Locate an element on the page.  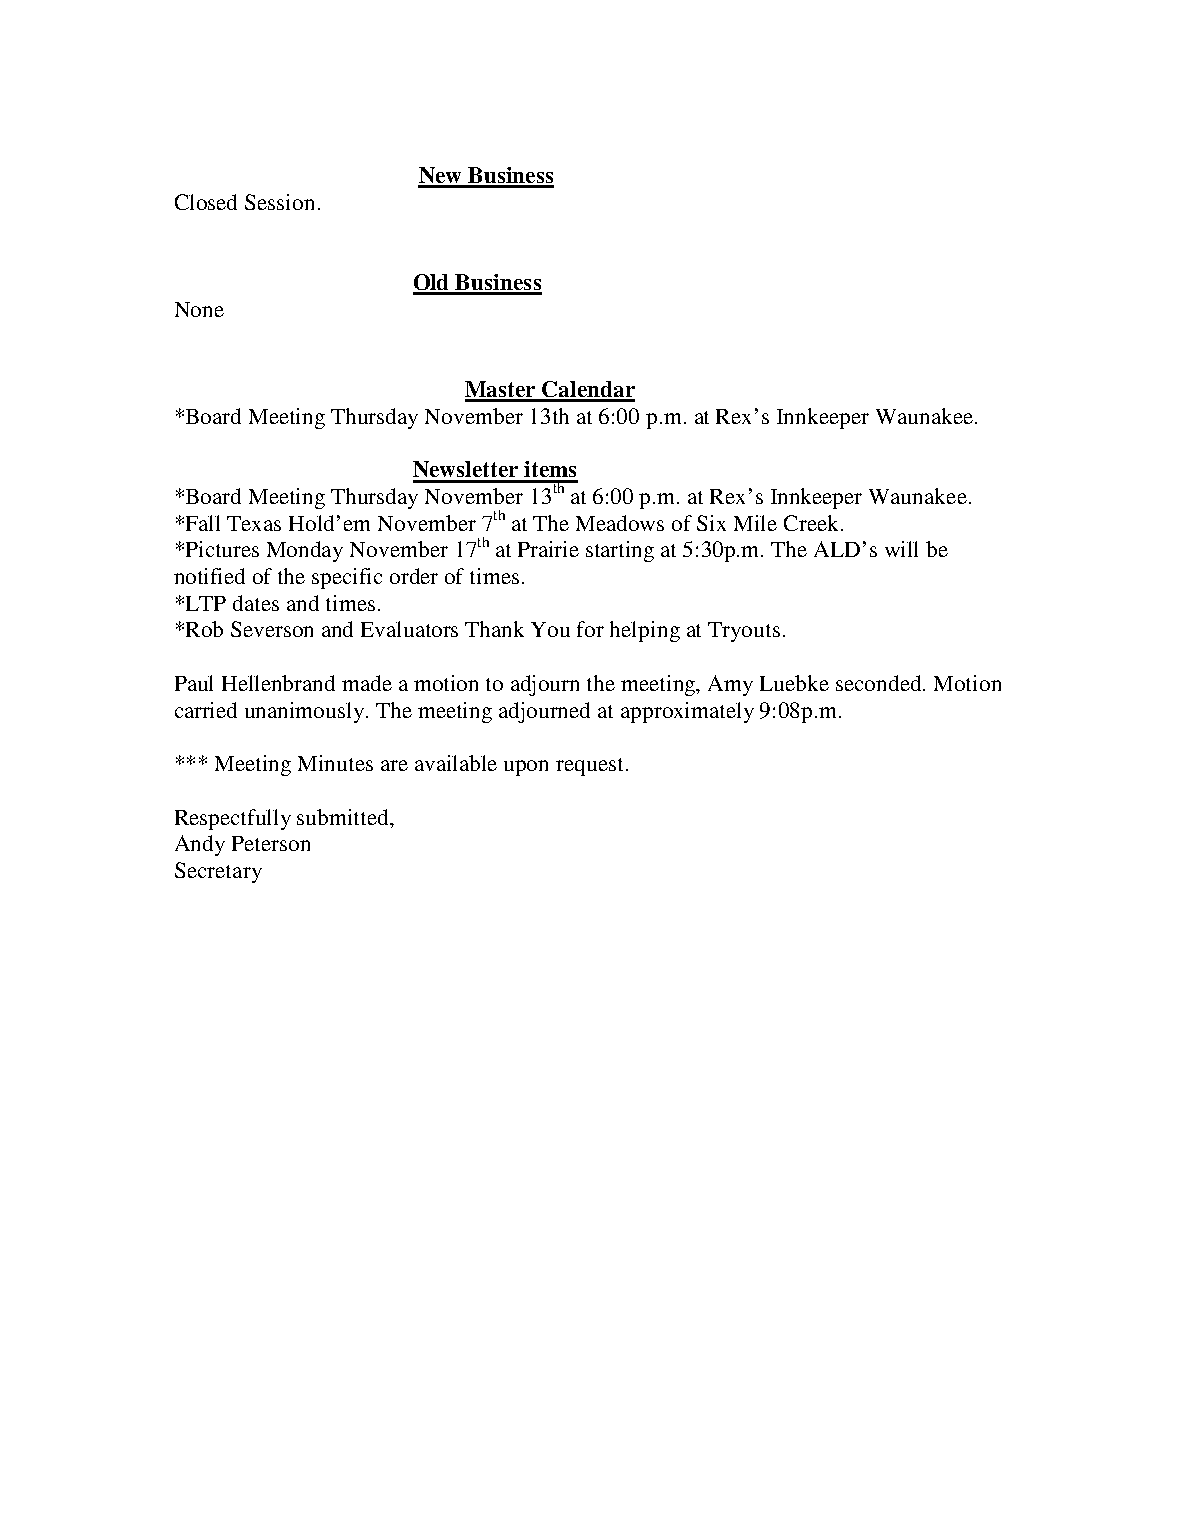
Creek is located at coordinates (813, 523).
